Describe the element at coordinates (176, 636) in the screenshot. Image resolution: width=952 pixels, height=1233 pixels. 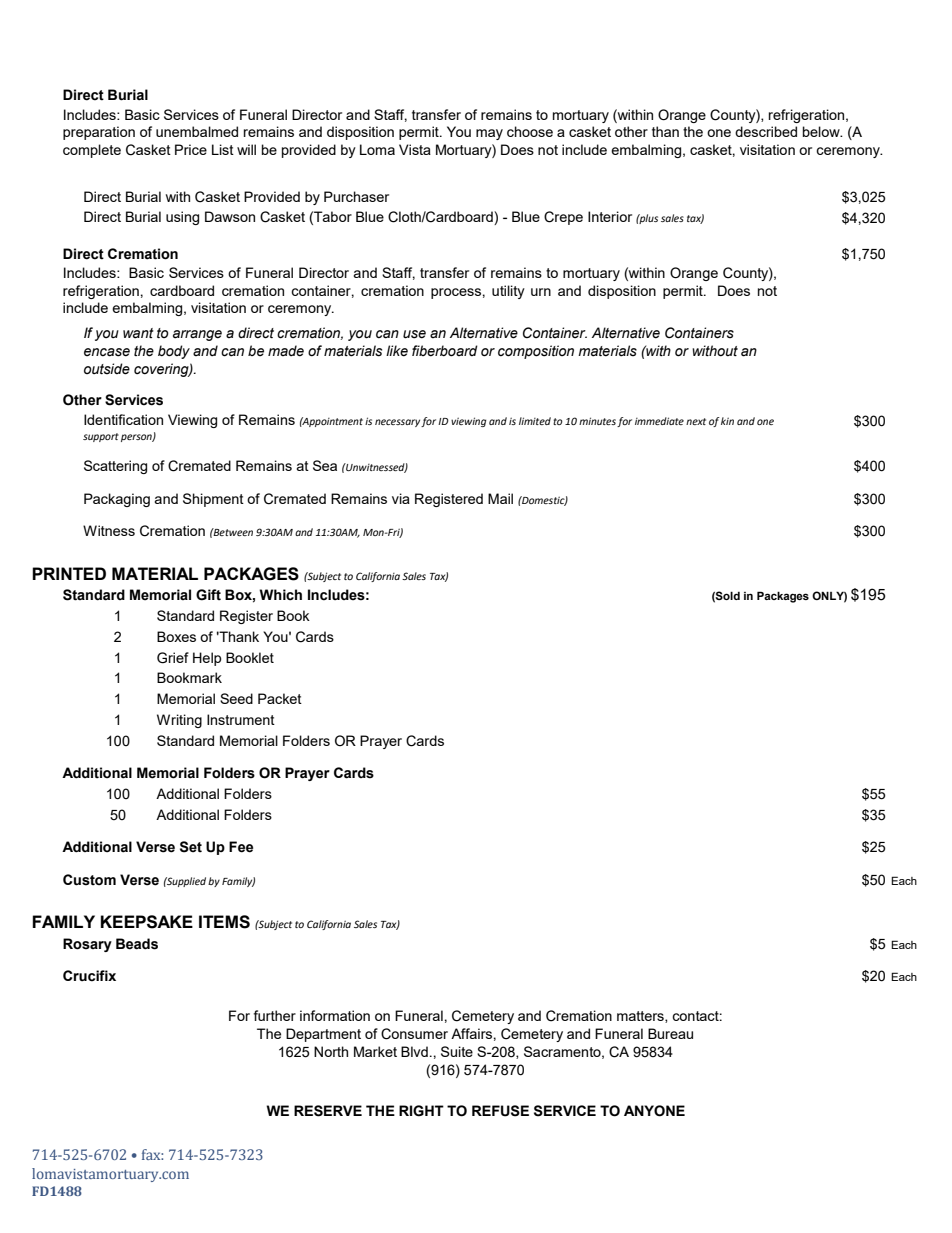
I see `Boxes` at that location.
